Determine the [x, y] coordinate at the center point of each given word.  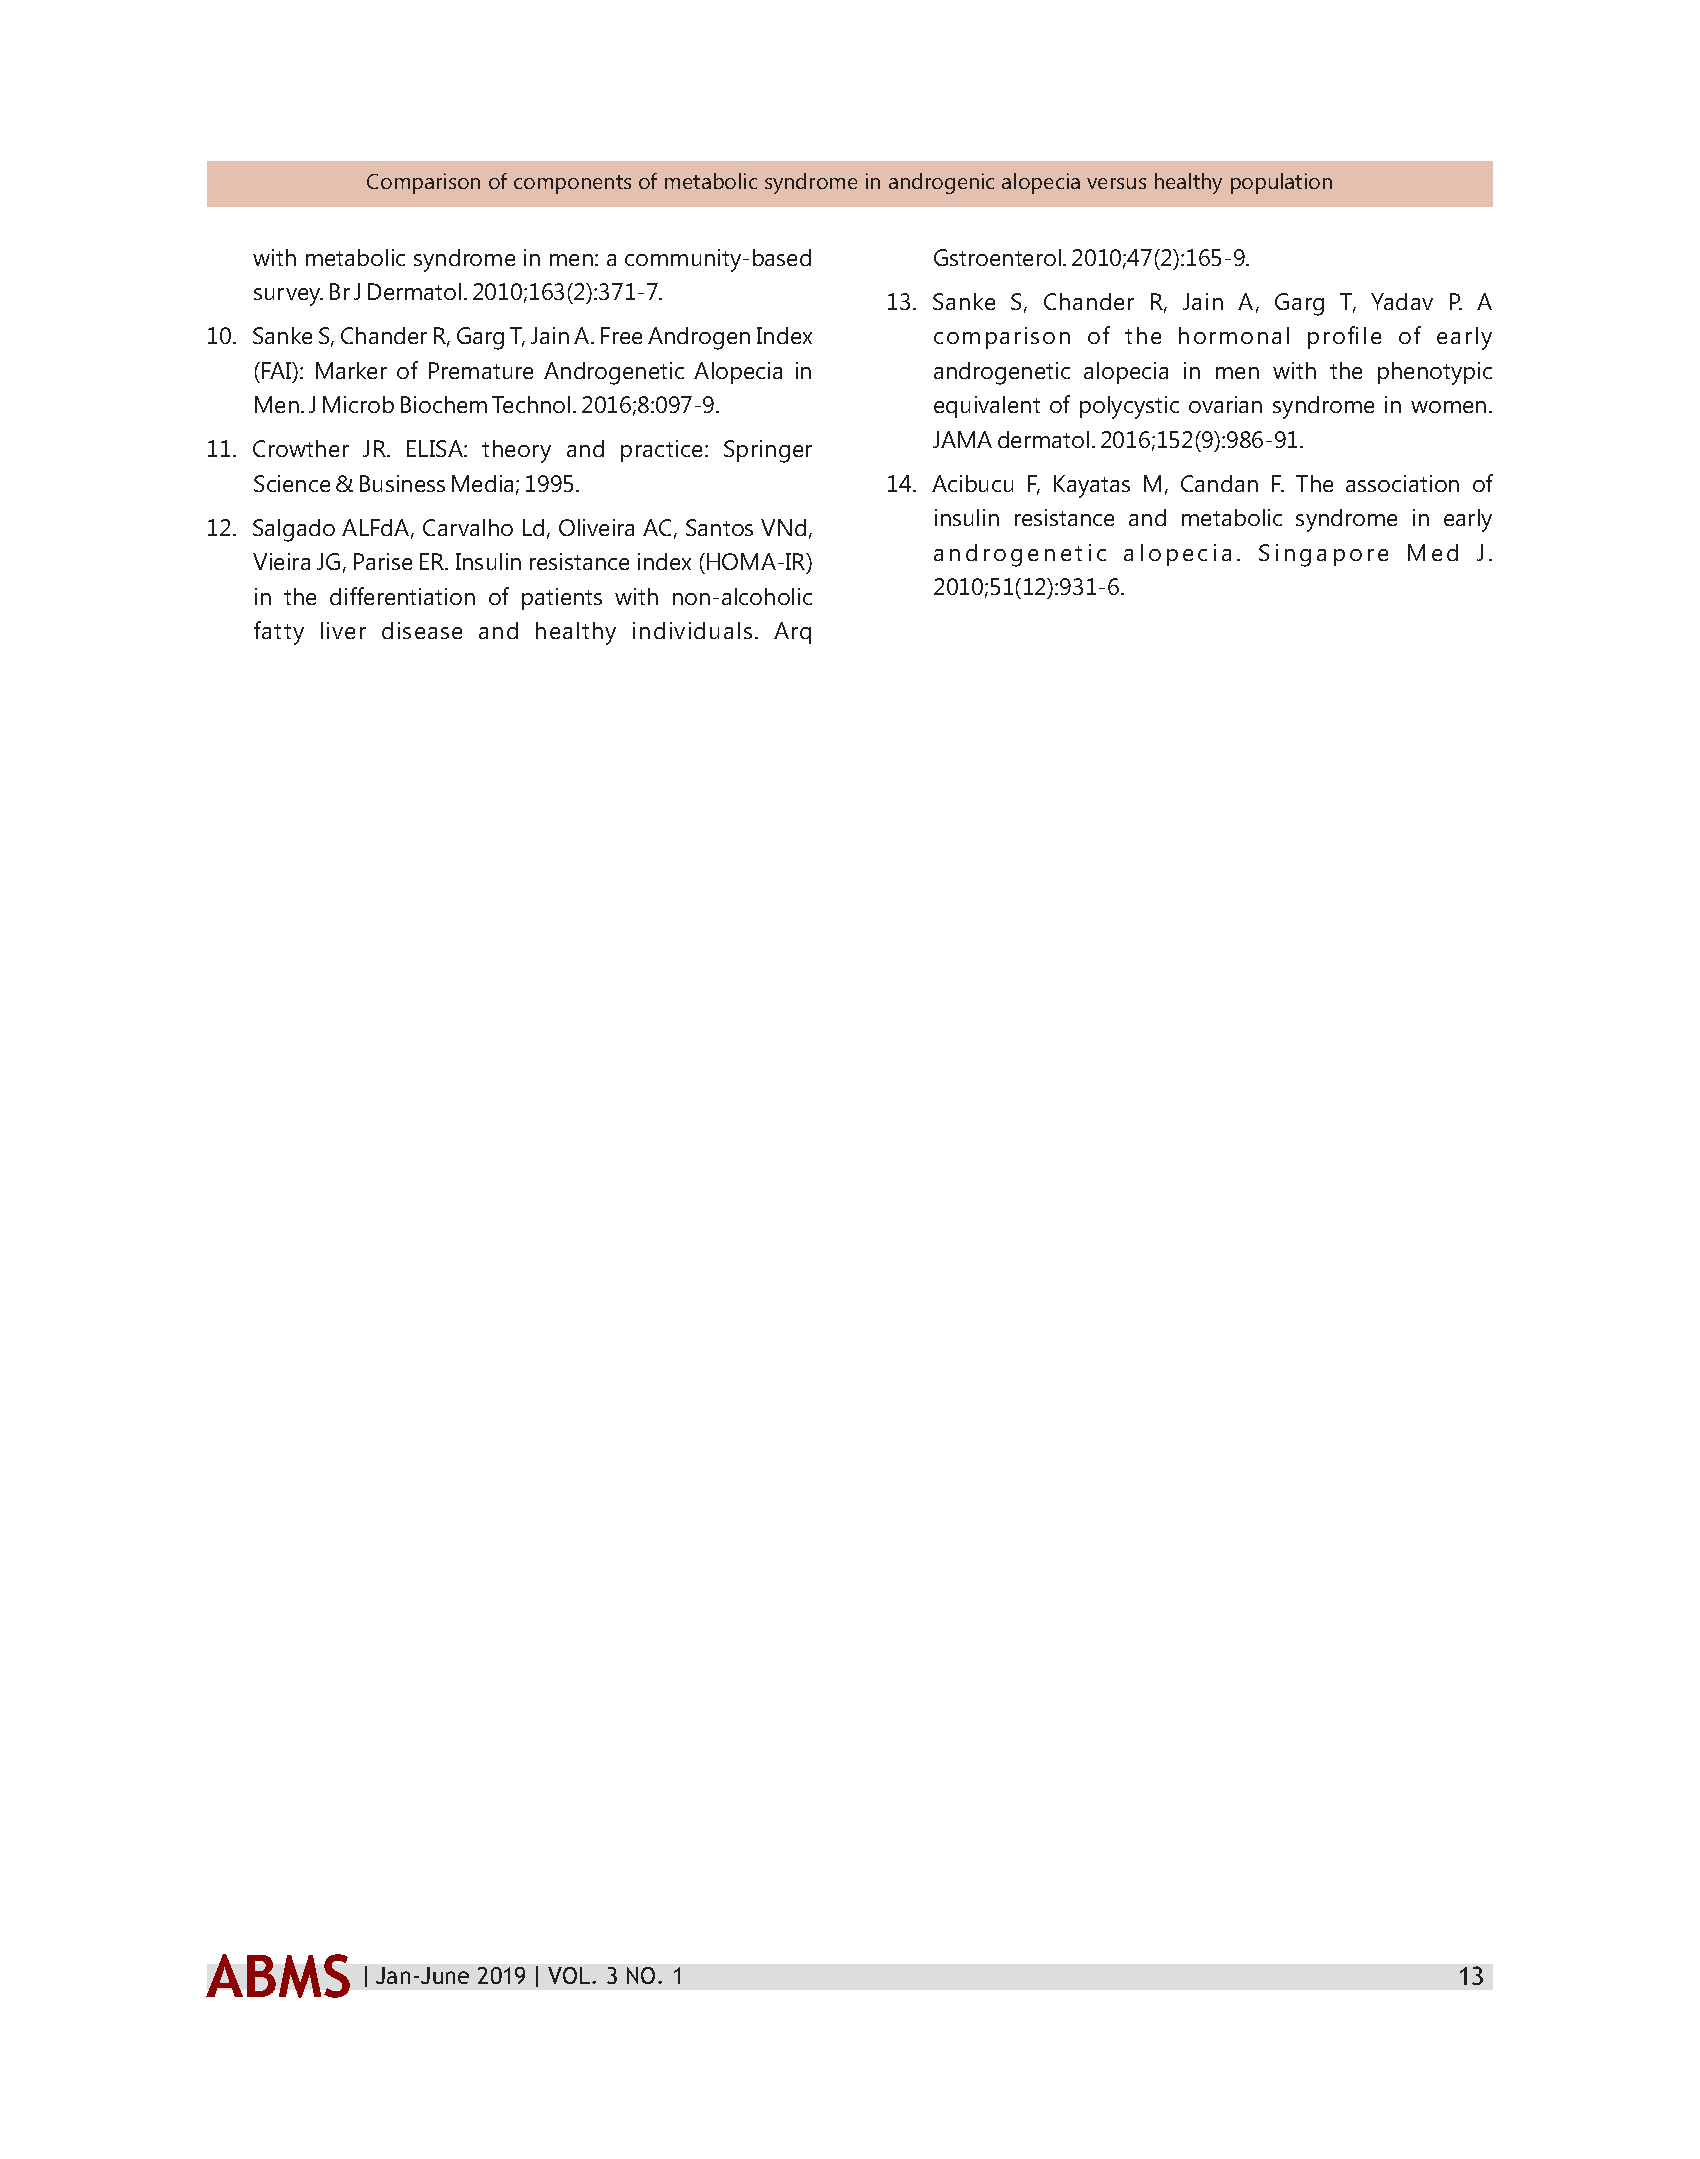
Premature [481, 370]
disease [422, 630]
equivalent [987, 407]
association [1402, 483]
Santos [719, 527]
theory [516, 451]
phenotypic [1435, 373]
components [572, 184]
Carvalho [468, 527]
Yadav [1402, 301]
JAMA [962, 439]
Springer [768, 451]
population [1281, 183]
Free [621, 335]
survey [288, 297]
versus [1116, 183]
